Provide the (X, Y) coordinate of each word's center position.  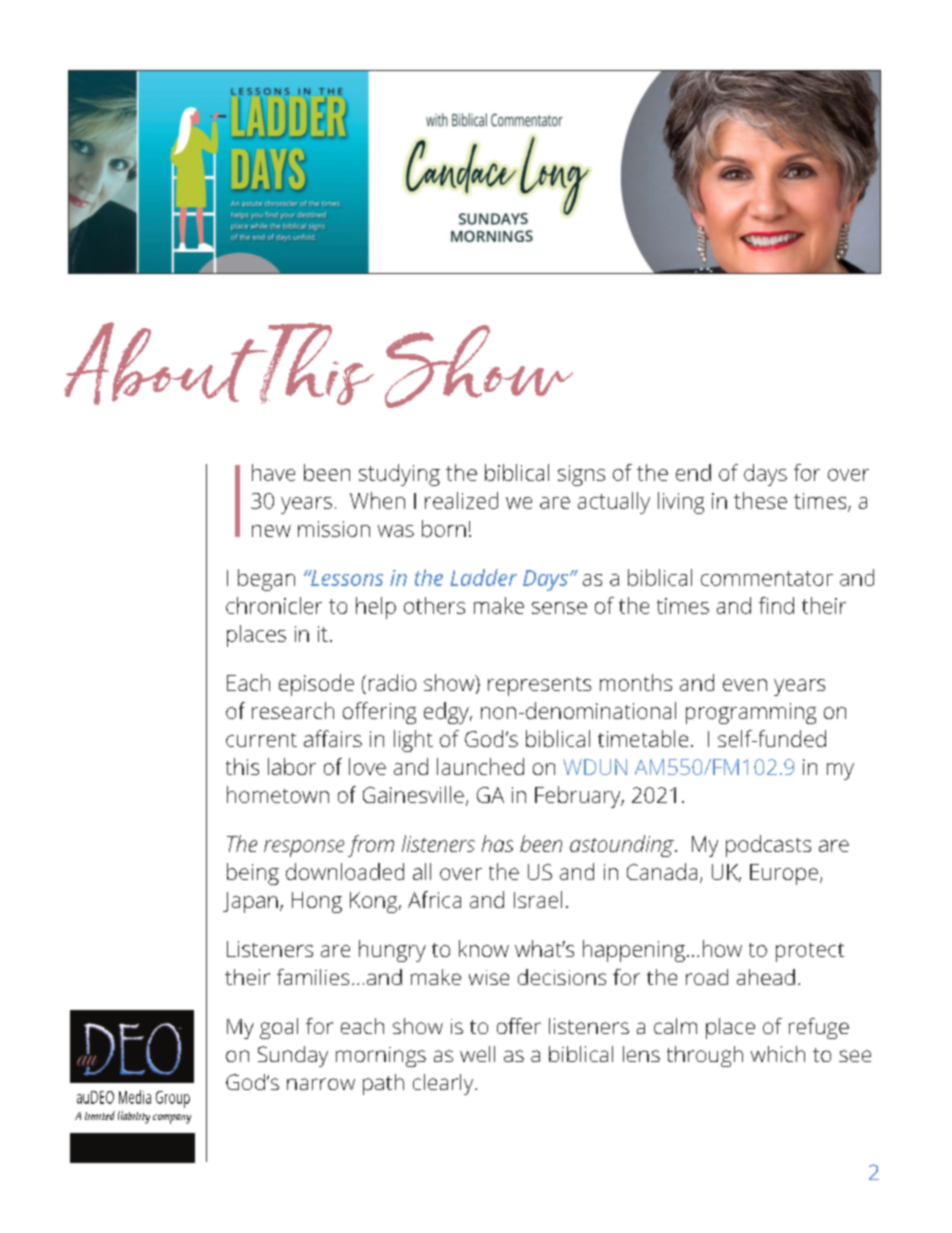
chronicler (274, 605)
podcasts (768, 846)
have (273, 472)
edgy (447, 713)
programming (751, 713)
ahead (766, 977)
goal (279, 1028)
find (776, 605)
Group (173, 1099)
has (497, 843)
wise (489, 977)
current (261, 740)
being (253, 874)
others (434, 605)
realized (461, 500)
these (760, 500)
